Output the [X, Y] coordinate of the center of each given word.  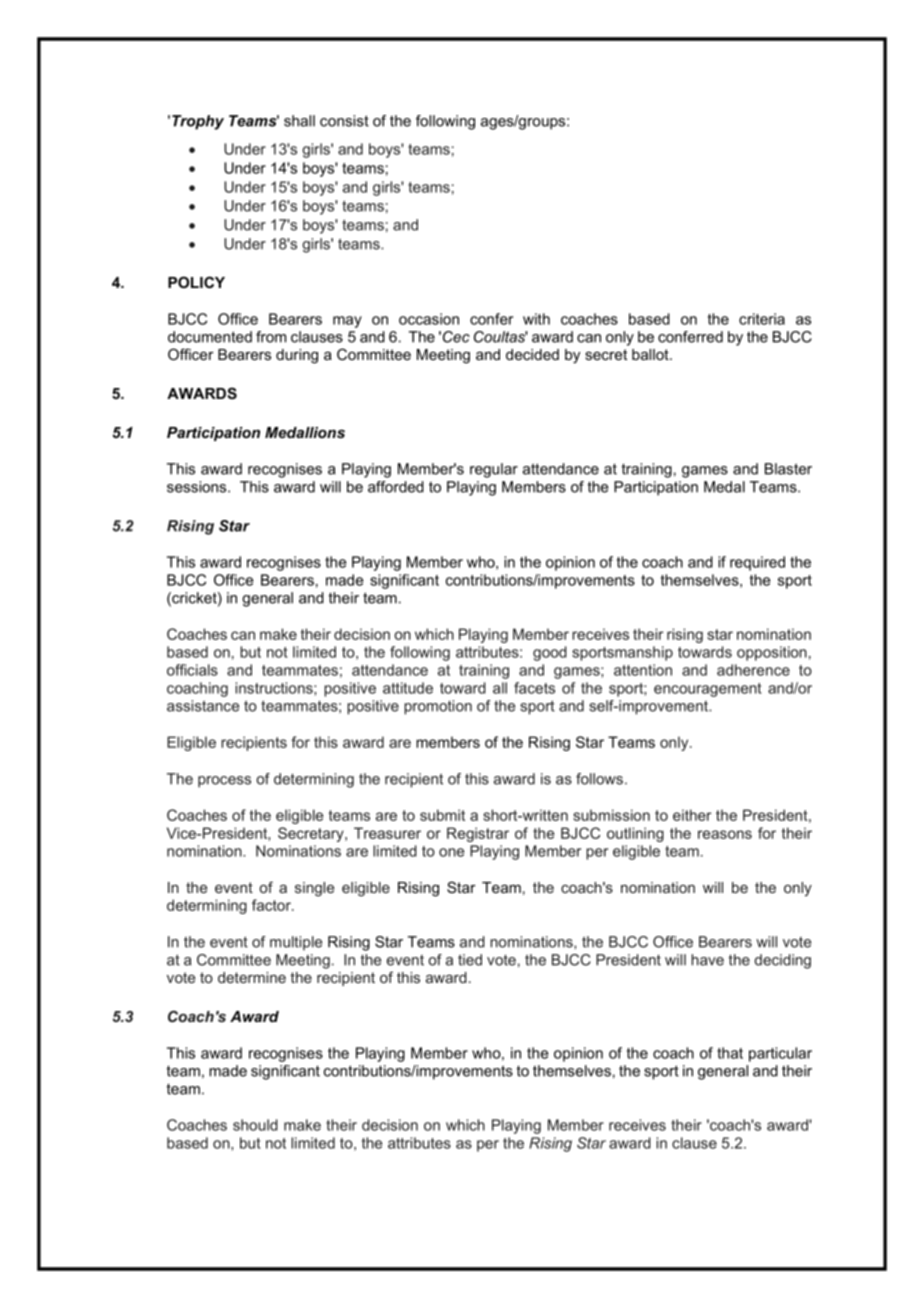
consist [344, 121]
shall [299, 121]
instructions [275, 688]
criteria [762, 319]
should [255, 1125]
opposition [772, 653]
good [550, 653]
